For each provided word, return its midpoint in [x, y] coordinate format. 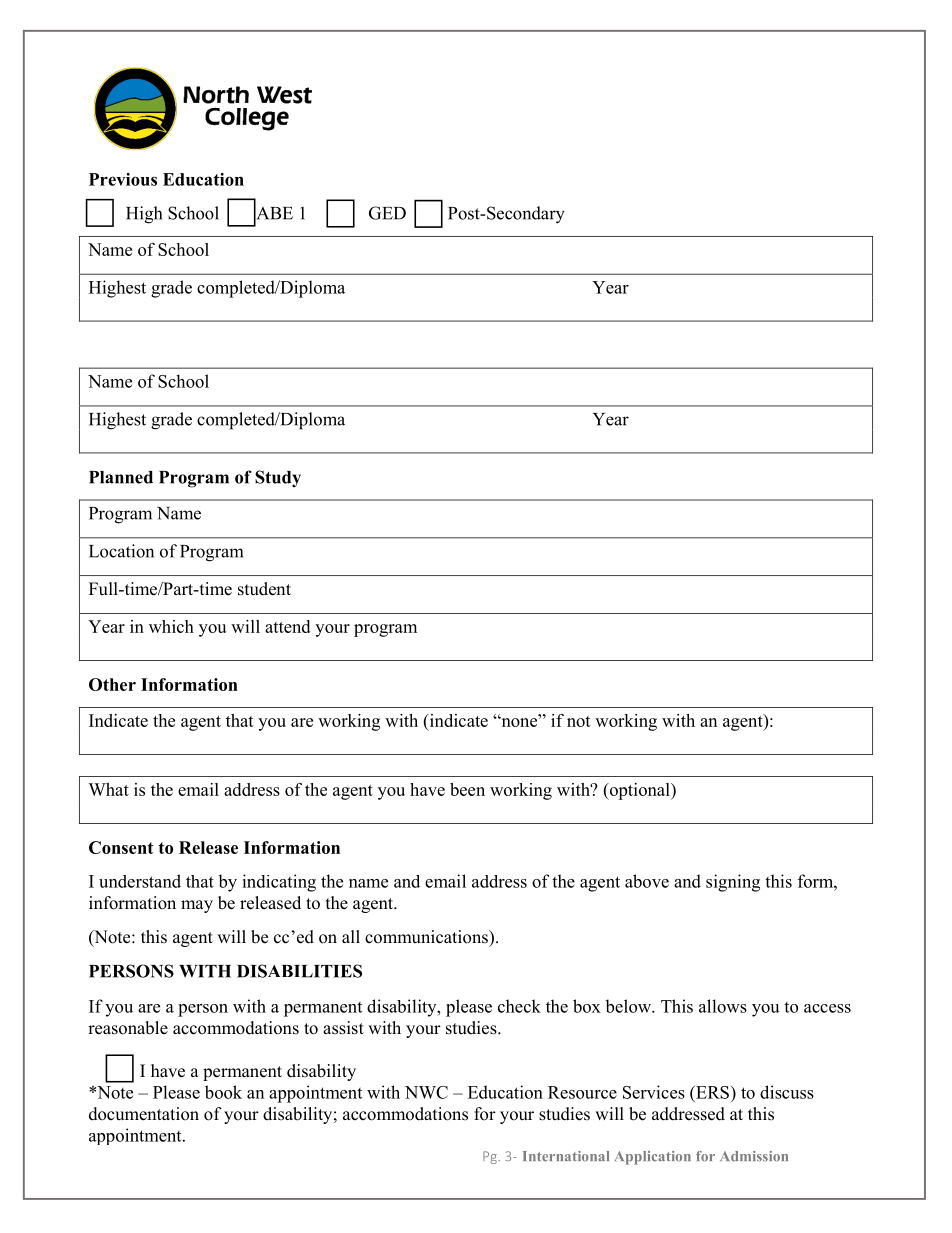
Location [121, 551]
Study [278, 479]
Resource [582, 1092]
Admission [754, 1156]
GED [387, 213]
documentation [144, 1114]
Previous [123, 179]
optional [639, 791]
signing [733, 883]
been [467, 789]
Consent [121, 847]
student [264, 589]
